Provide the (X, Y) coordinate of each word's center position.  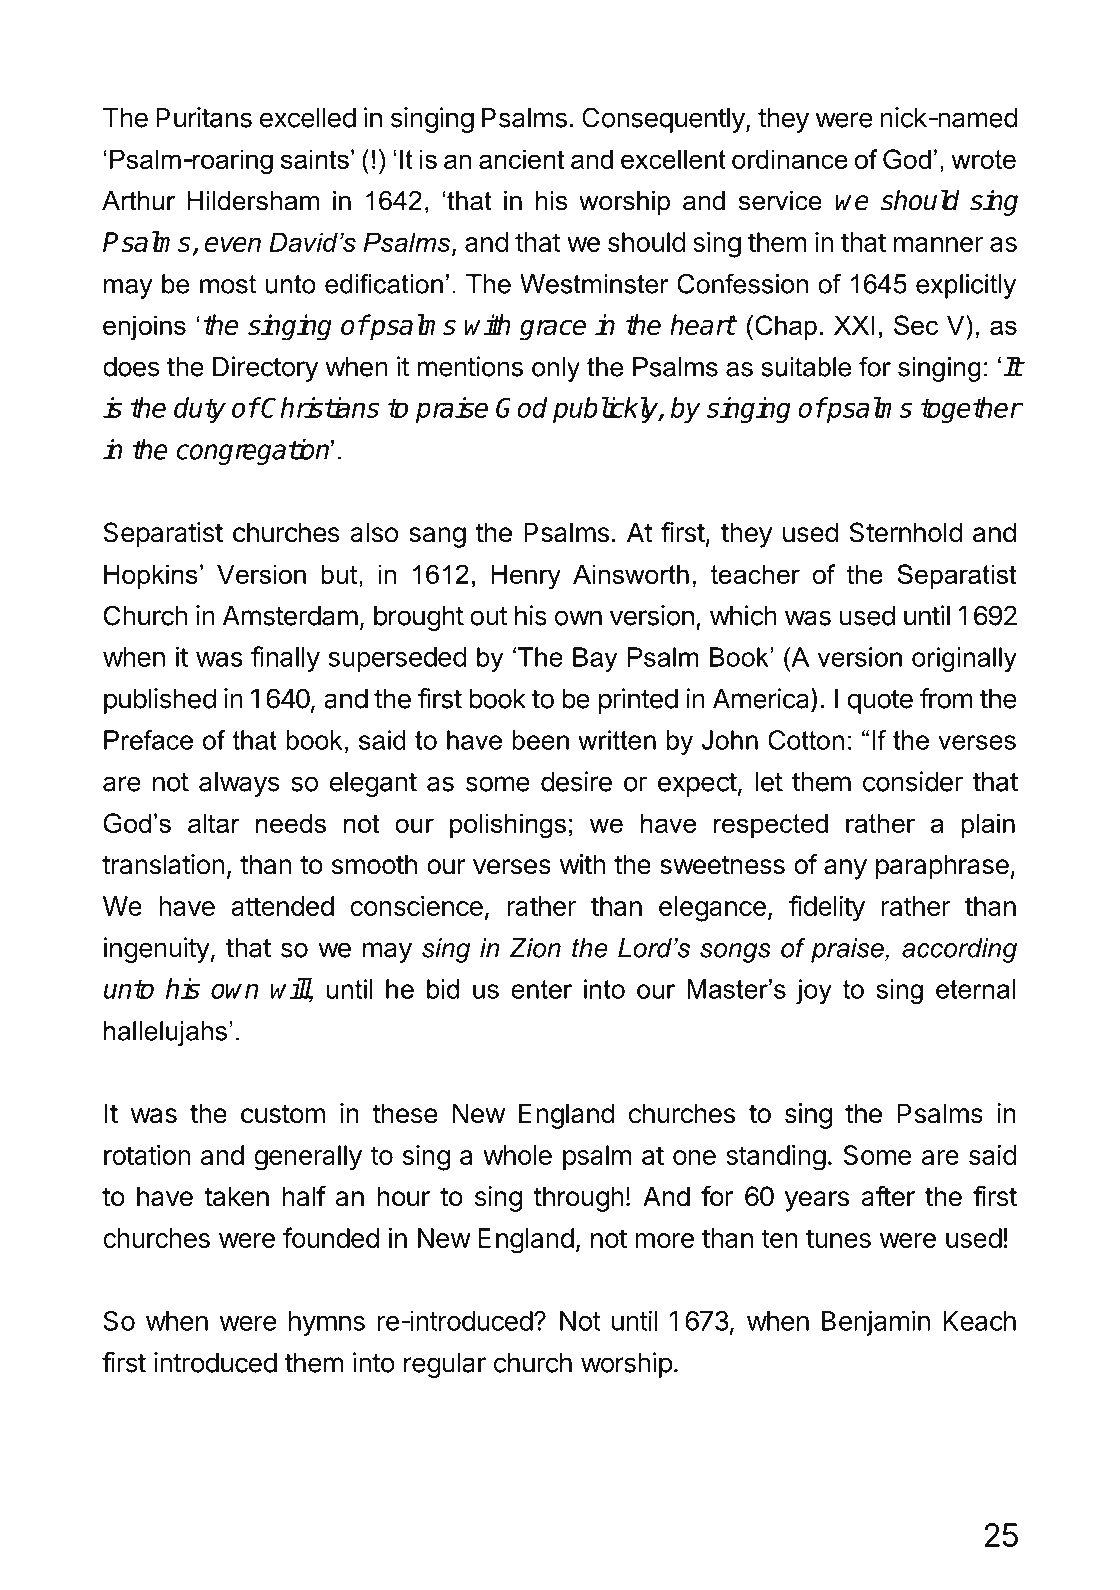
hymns (327, 1323)
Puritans (204, 117)
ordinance (790, 159)
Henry (526, 577)
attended (282, 906)
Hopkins (151, 576)
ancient (521, 159)
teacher (755, 574)
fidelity (827, 908)
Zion (535, 948)
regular (445, 1365)
